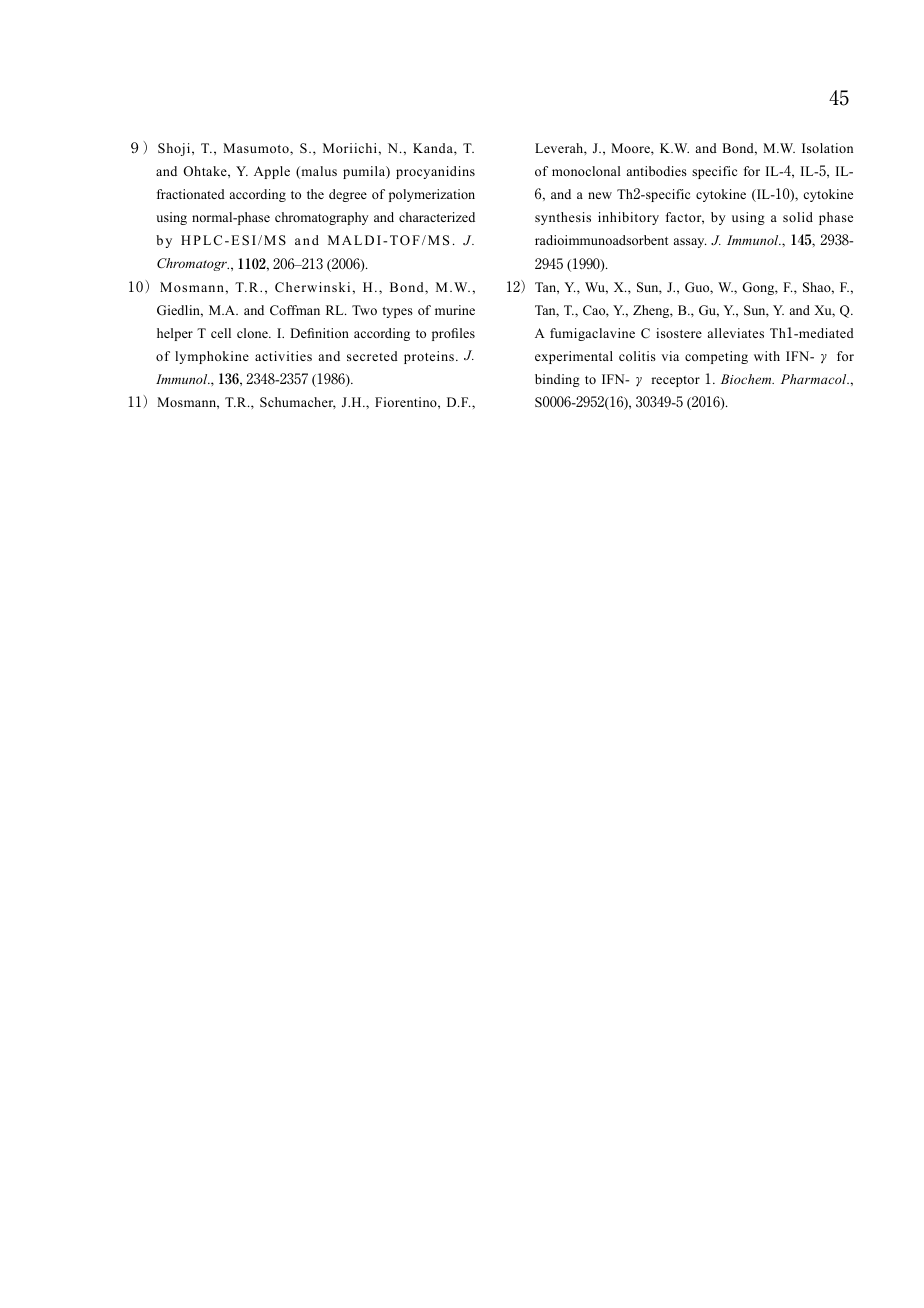 Image resolution: width=924 pixels, height=1308 pixels. Describe the element at coordinates (827, 148) in the page. I see `Isolation` at that location.
